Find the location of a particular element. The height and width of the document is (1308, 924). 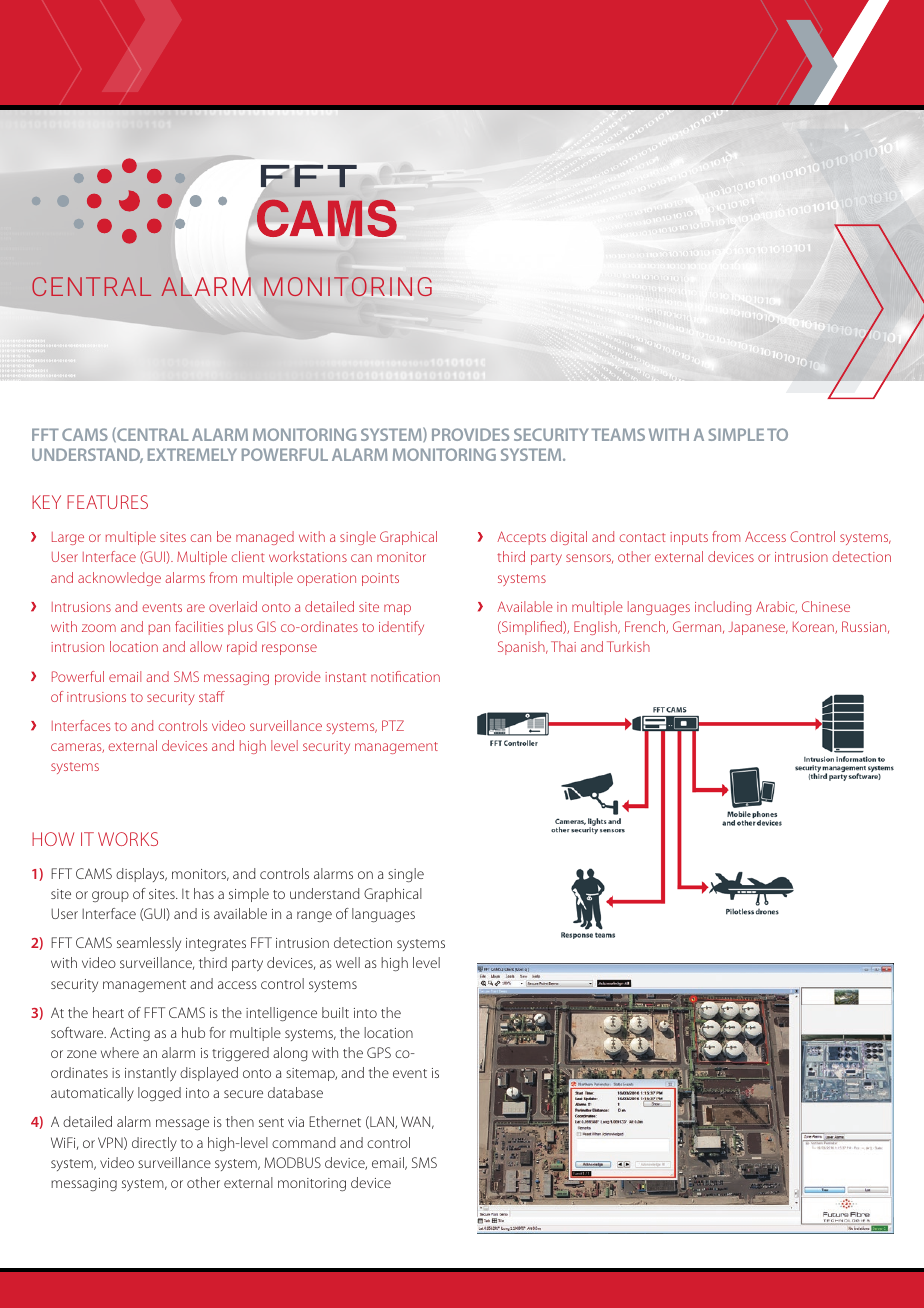

notification is located at coordinates (405, 676).
